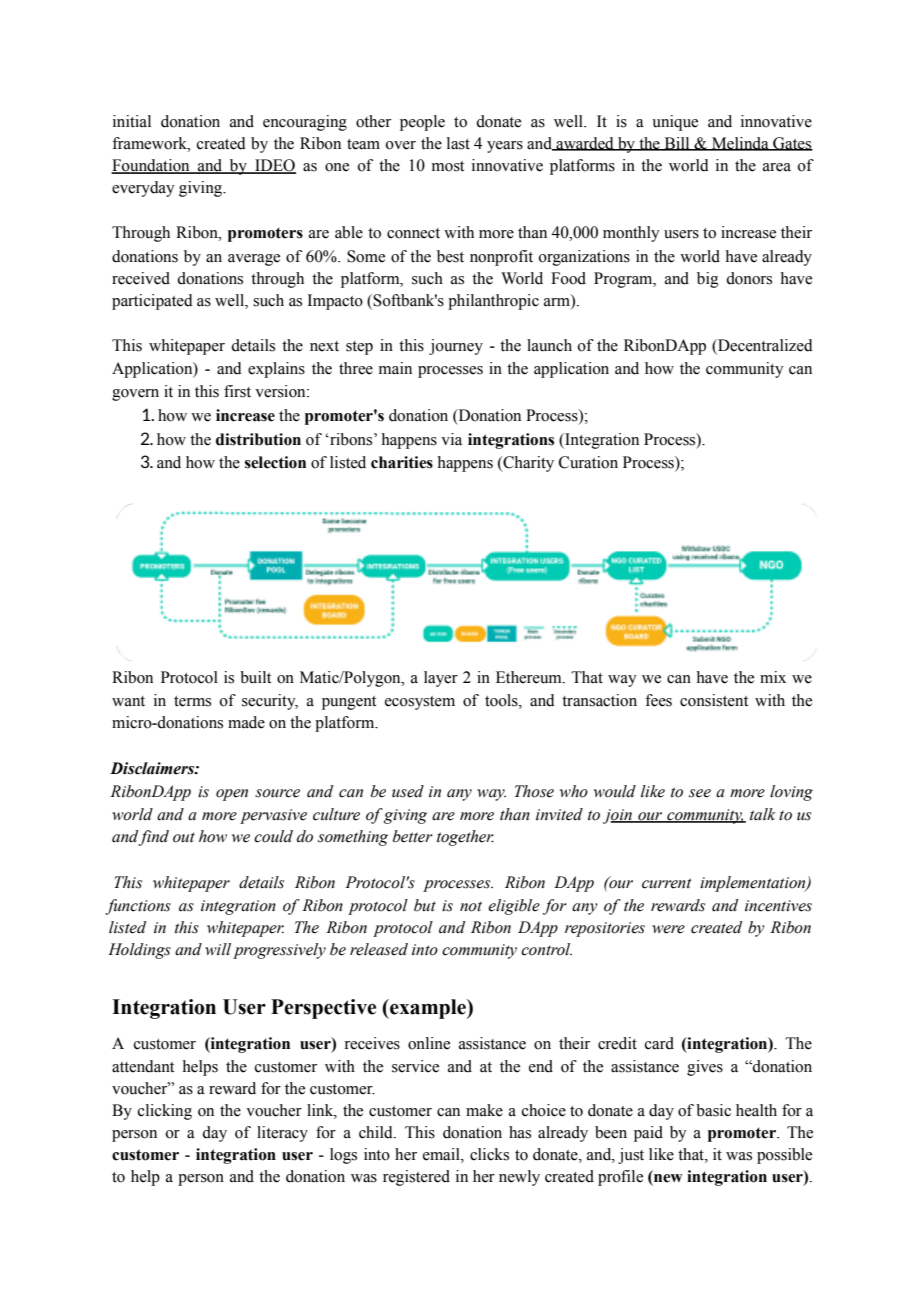  What do you see at coordinates (451, 439) in the document?
I see `via` at bounding box center [451, 439].
